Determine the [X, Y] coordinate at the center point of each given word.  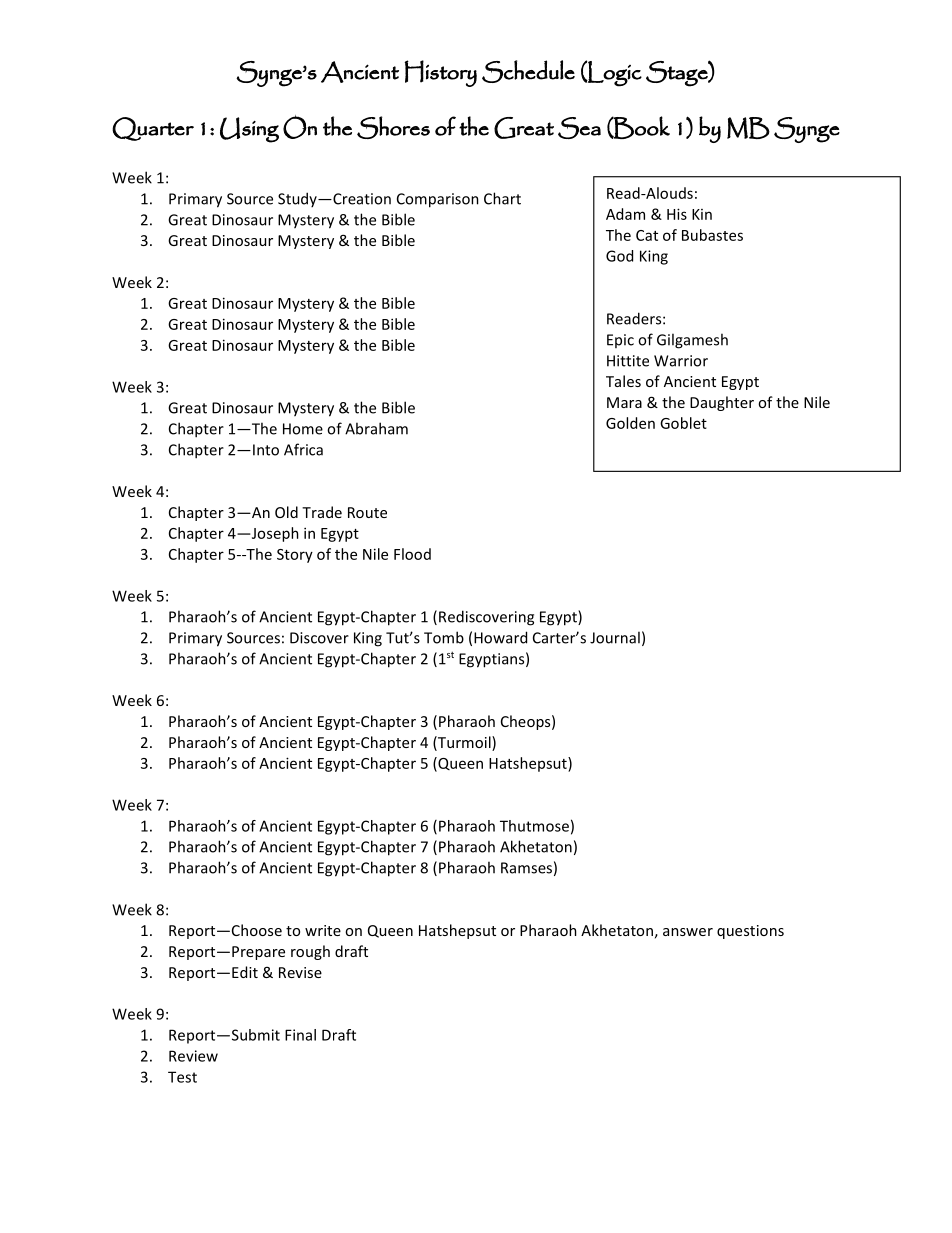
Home [303, 429]
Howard [500, 637]
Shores [393, 127]
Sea [579, 128]
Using [249, 130]
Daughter [722, 403]
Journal [615, 637]
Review [193, 1056]
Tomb [444, 637]
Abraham [376, 428]
